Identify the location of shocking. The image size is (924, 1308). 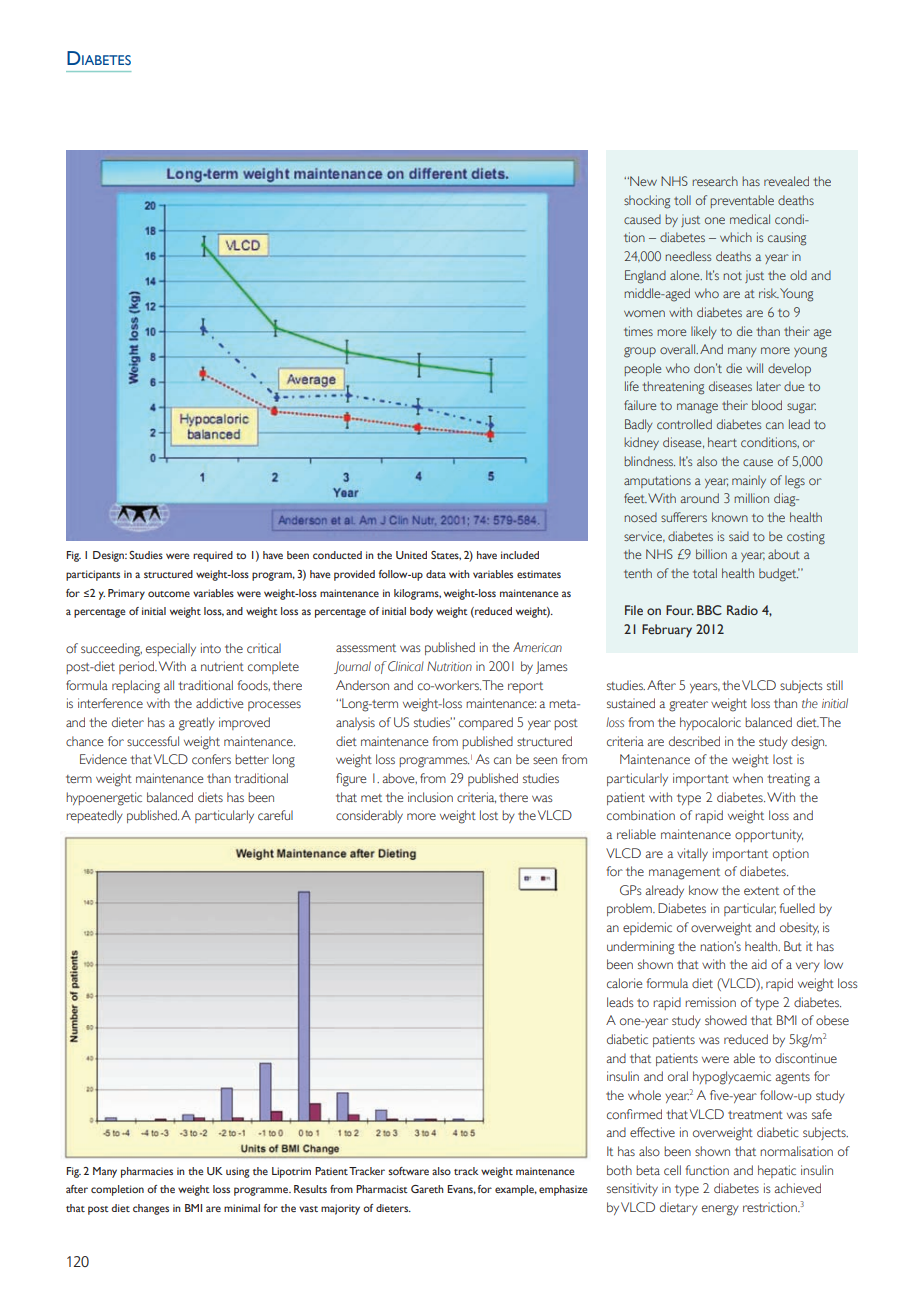
(647, 202).
